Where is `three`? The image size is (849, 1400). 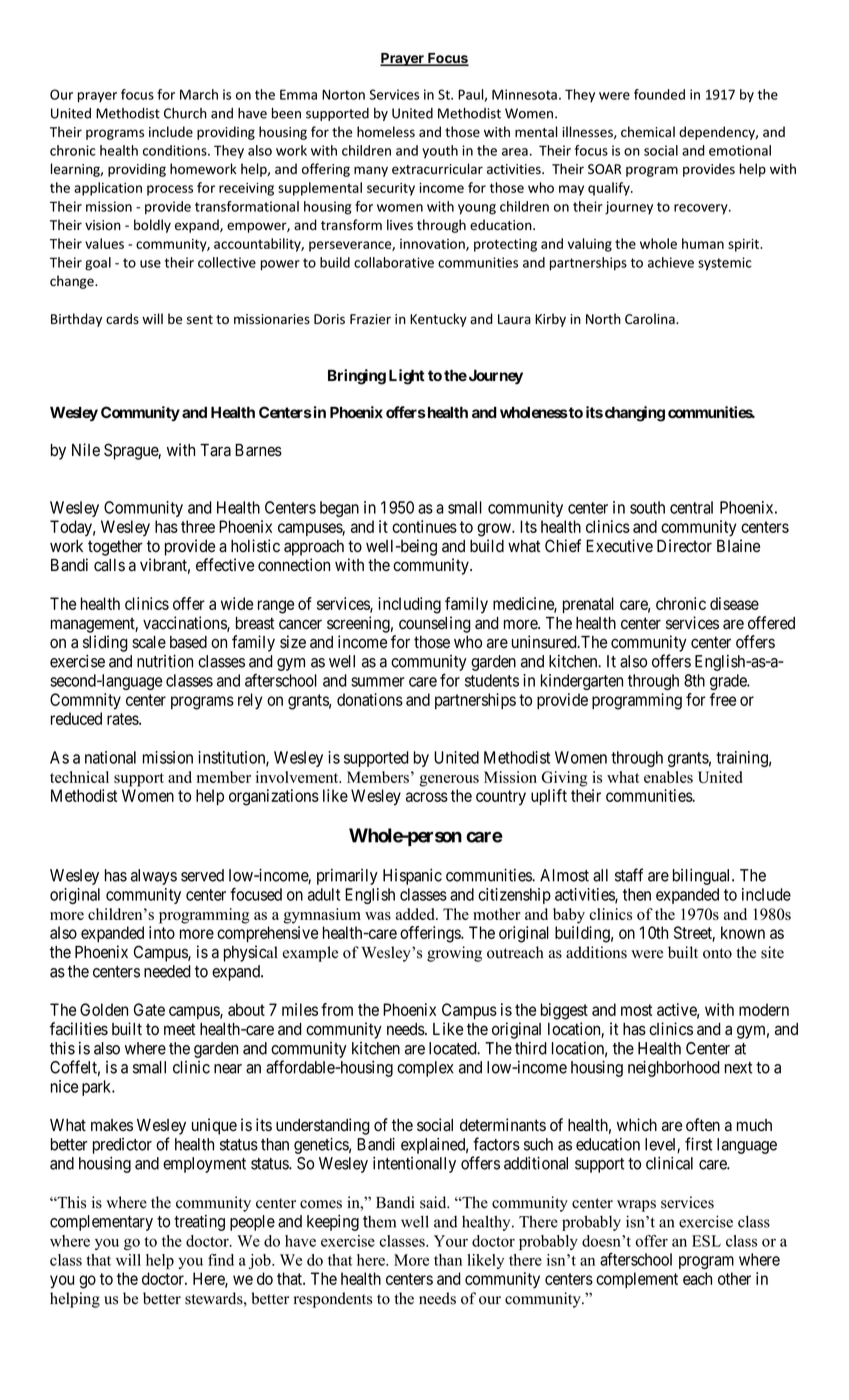 three is located at coordinates (198, 526).
